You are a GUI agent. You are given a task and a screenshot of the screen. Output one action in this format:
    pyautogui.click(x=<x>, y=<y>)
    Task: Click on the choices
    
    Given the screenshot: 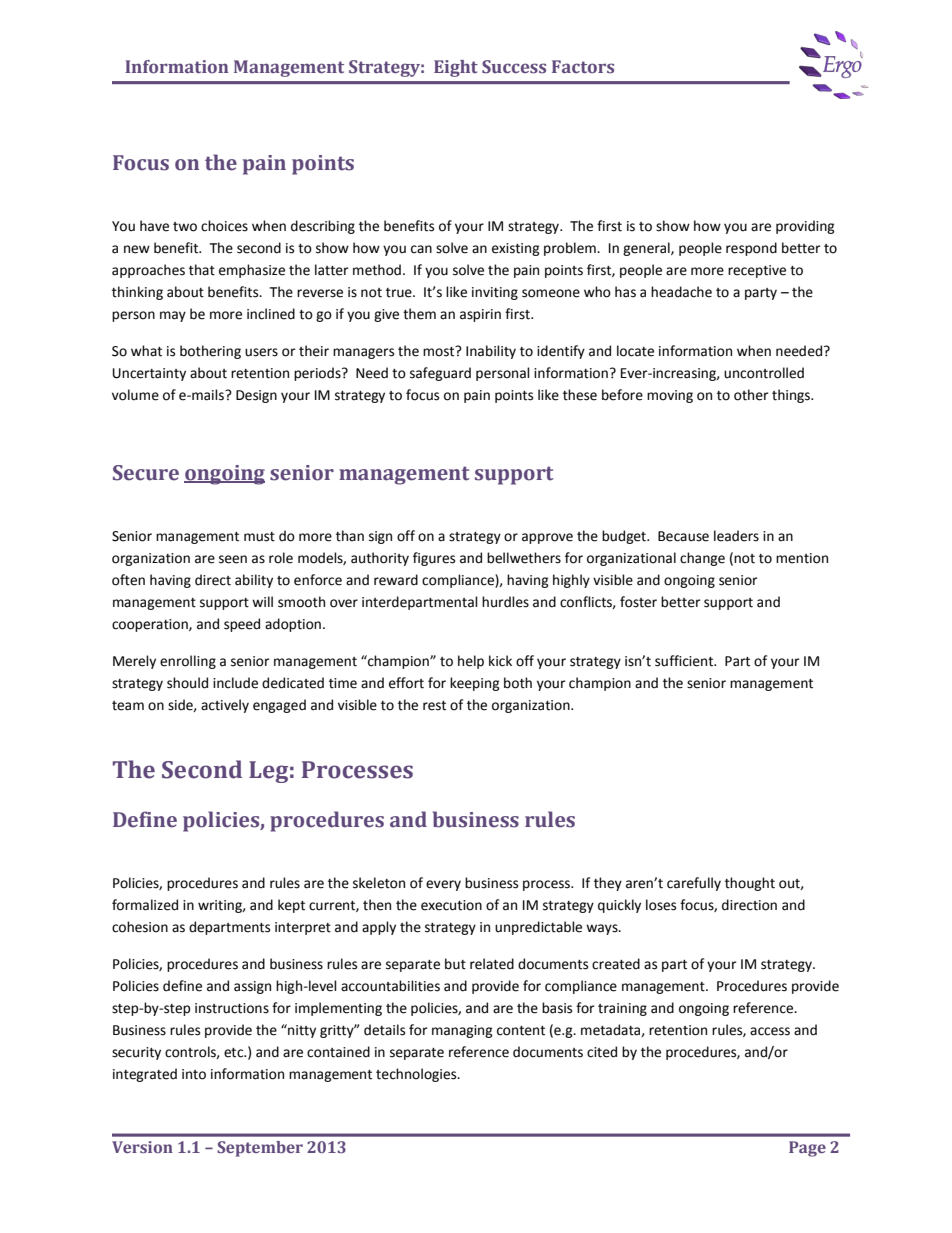 What is the action you would take?
    pyautogui.click(x=224, y=226)
